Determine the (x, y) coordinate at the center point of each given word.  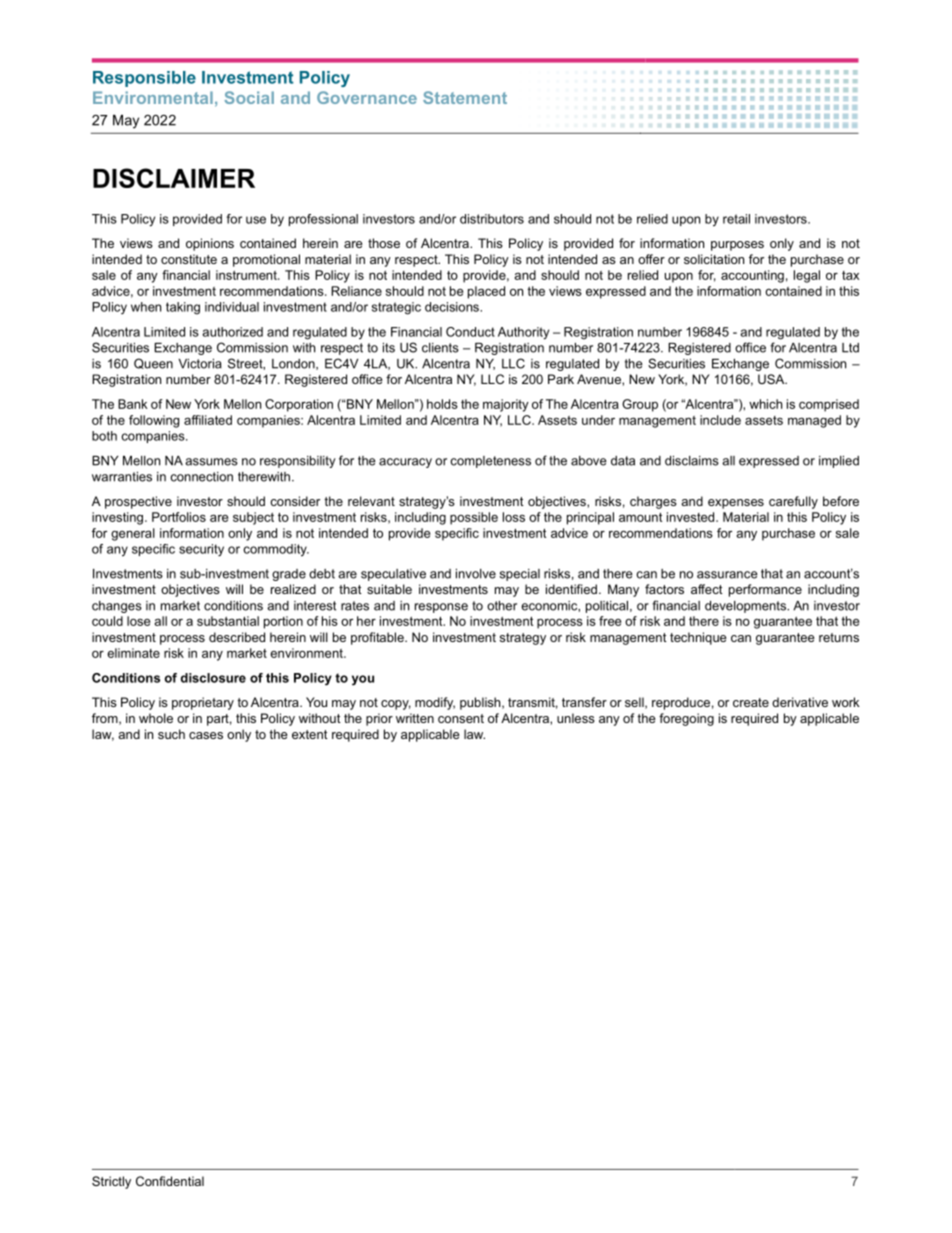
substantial (228, 621)
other (502, 606)
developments (747, 607)
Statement (465, 97)
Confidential (170, 1181)
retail (736, 219)
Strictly (111, 1182)
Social (249, 97)
